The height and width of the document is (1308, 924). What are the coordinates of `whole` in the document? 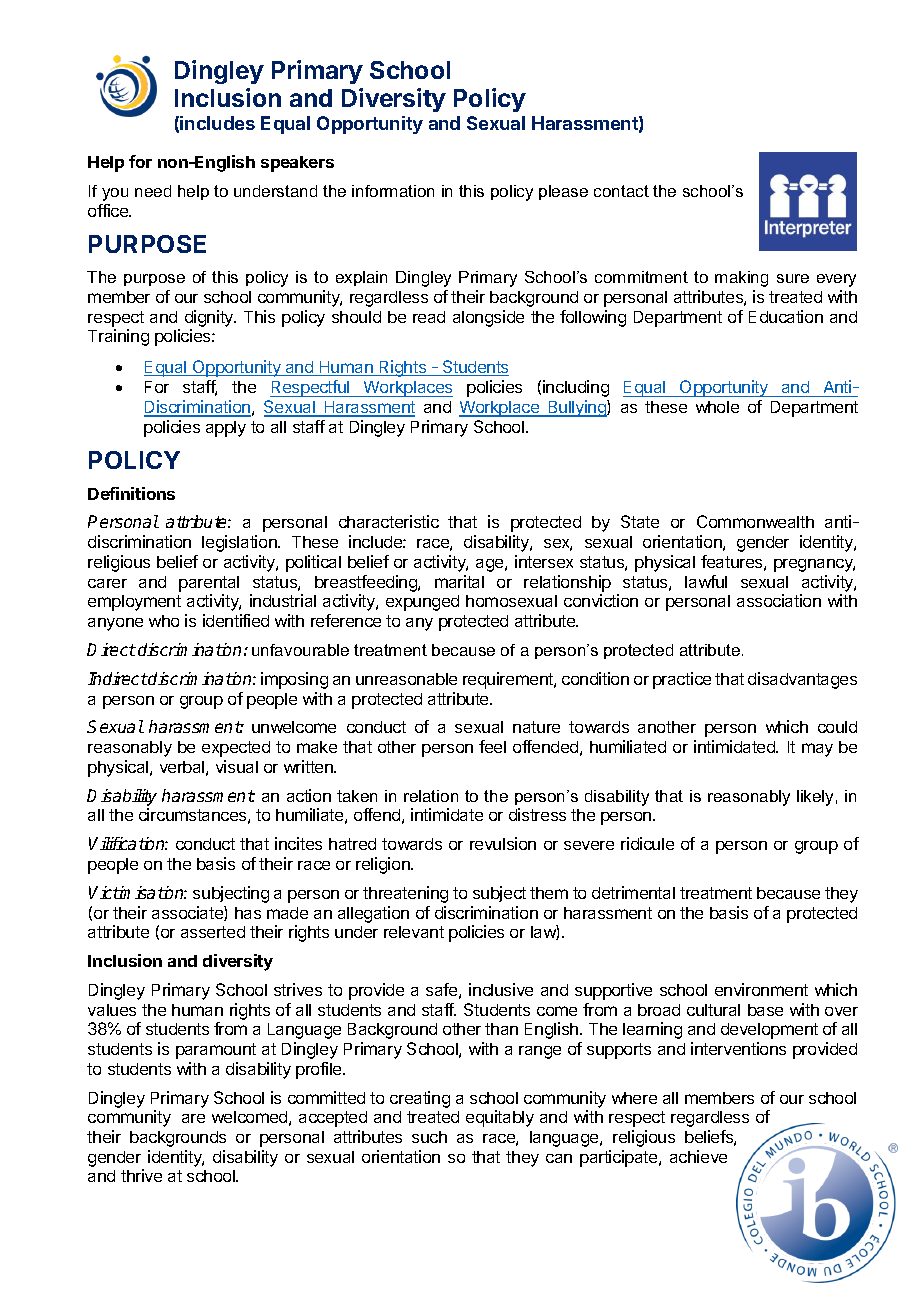 It's located at (717, 407).
